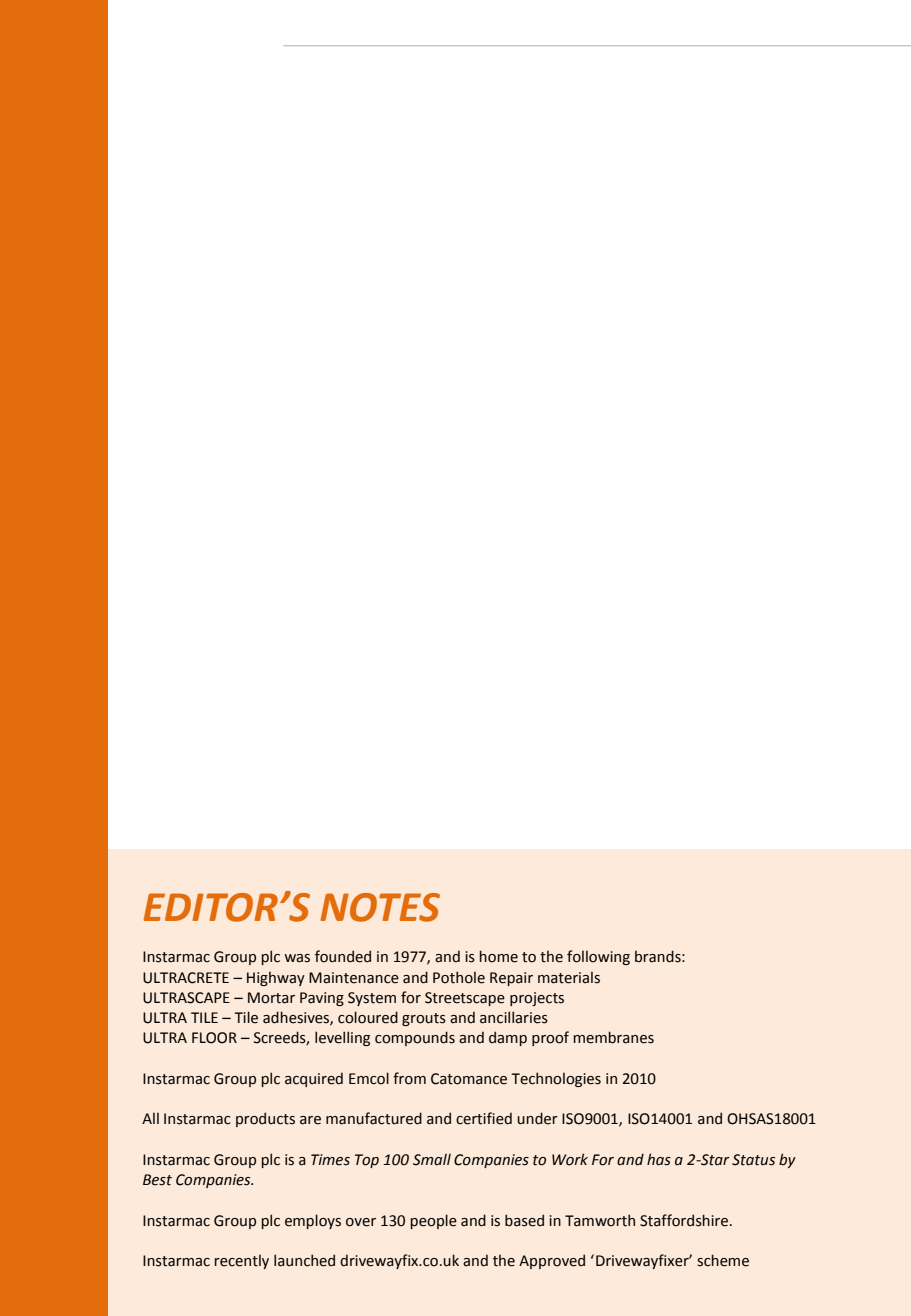 Image resolution: width=911 pixels, height=1316 pixels. What do you see at coordinates (659, 1159) in the page?
I see `has` at bounding box center [659, 1159].
